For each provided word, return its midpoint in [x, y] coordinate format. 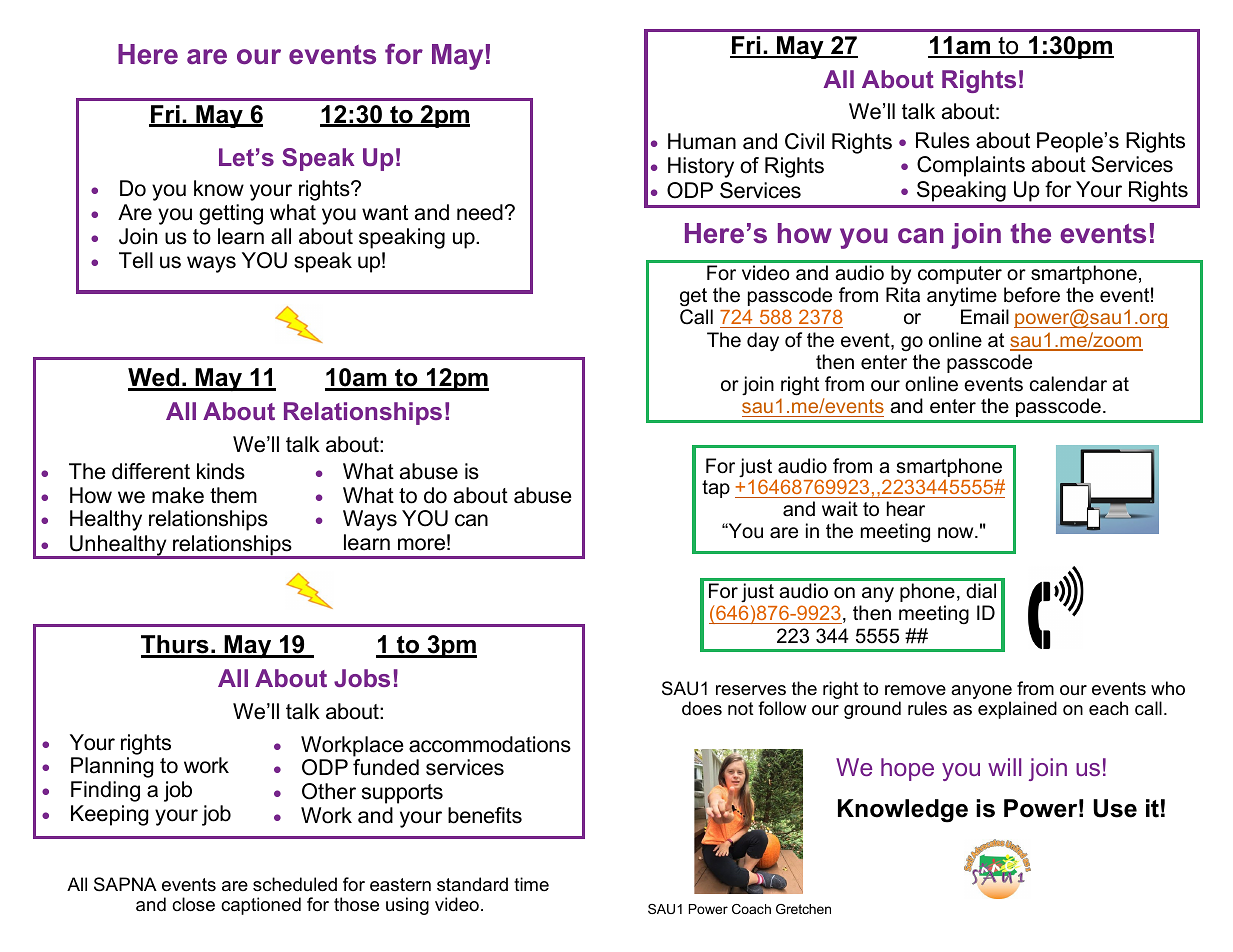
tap [716, 489]
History [701, 167]
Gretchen [803, 909]
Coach [751, 909]
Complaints [971, 166]
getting [231, 214]
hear [906, 509]
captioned [261, 906]
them [233, 495]
